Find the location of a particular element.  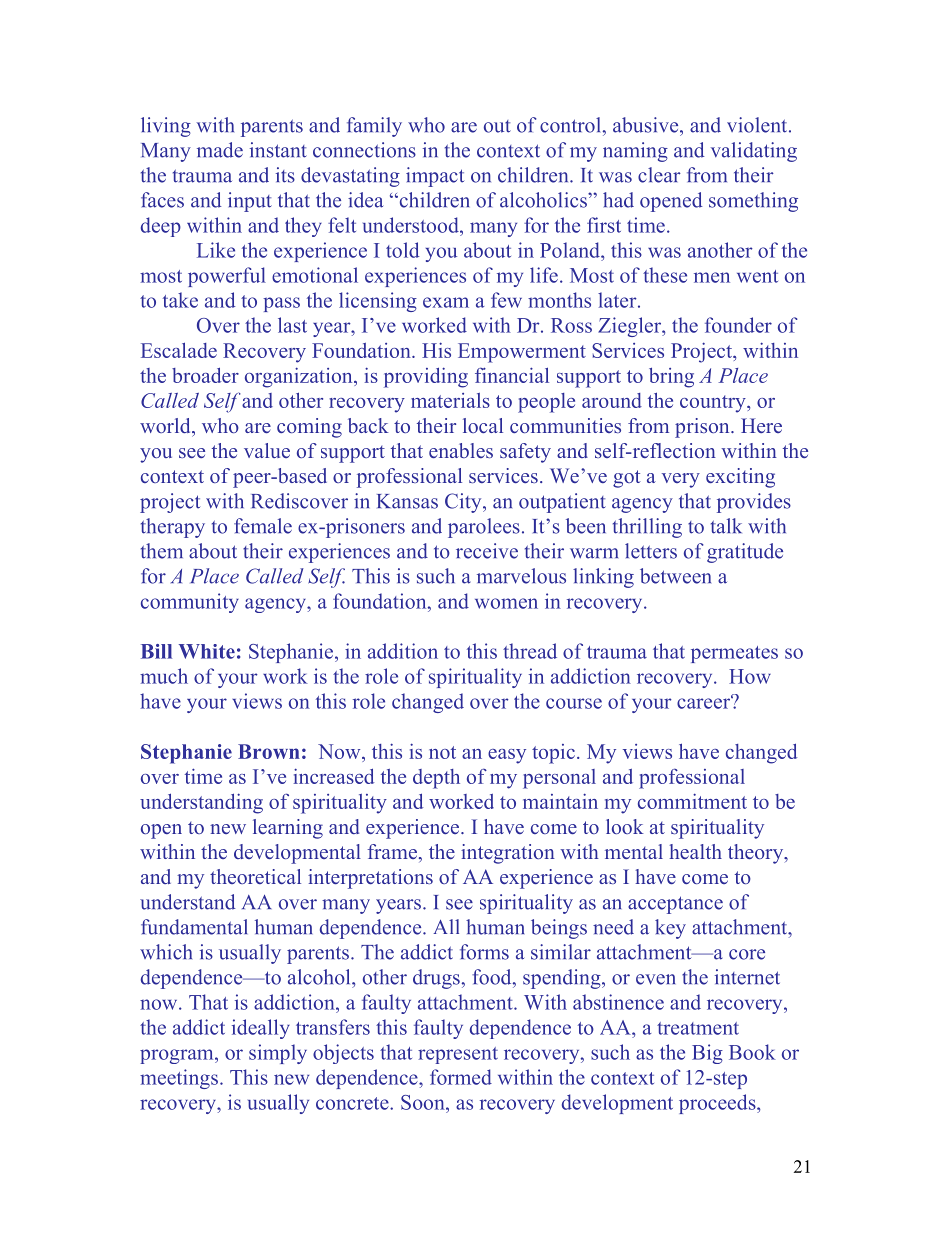

health is located at coordinates (695, 851).
